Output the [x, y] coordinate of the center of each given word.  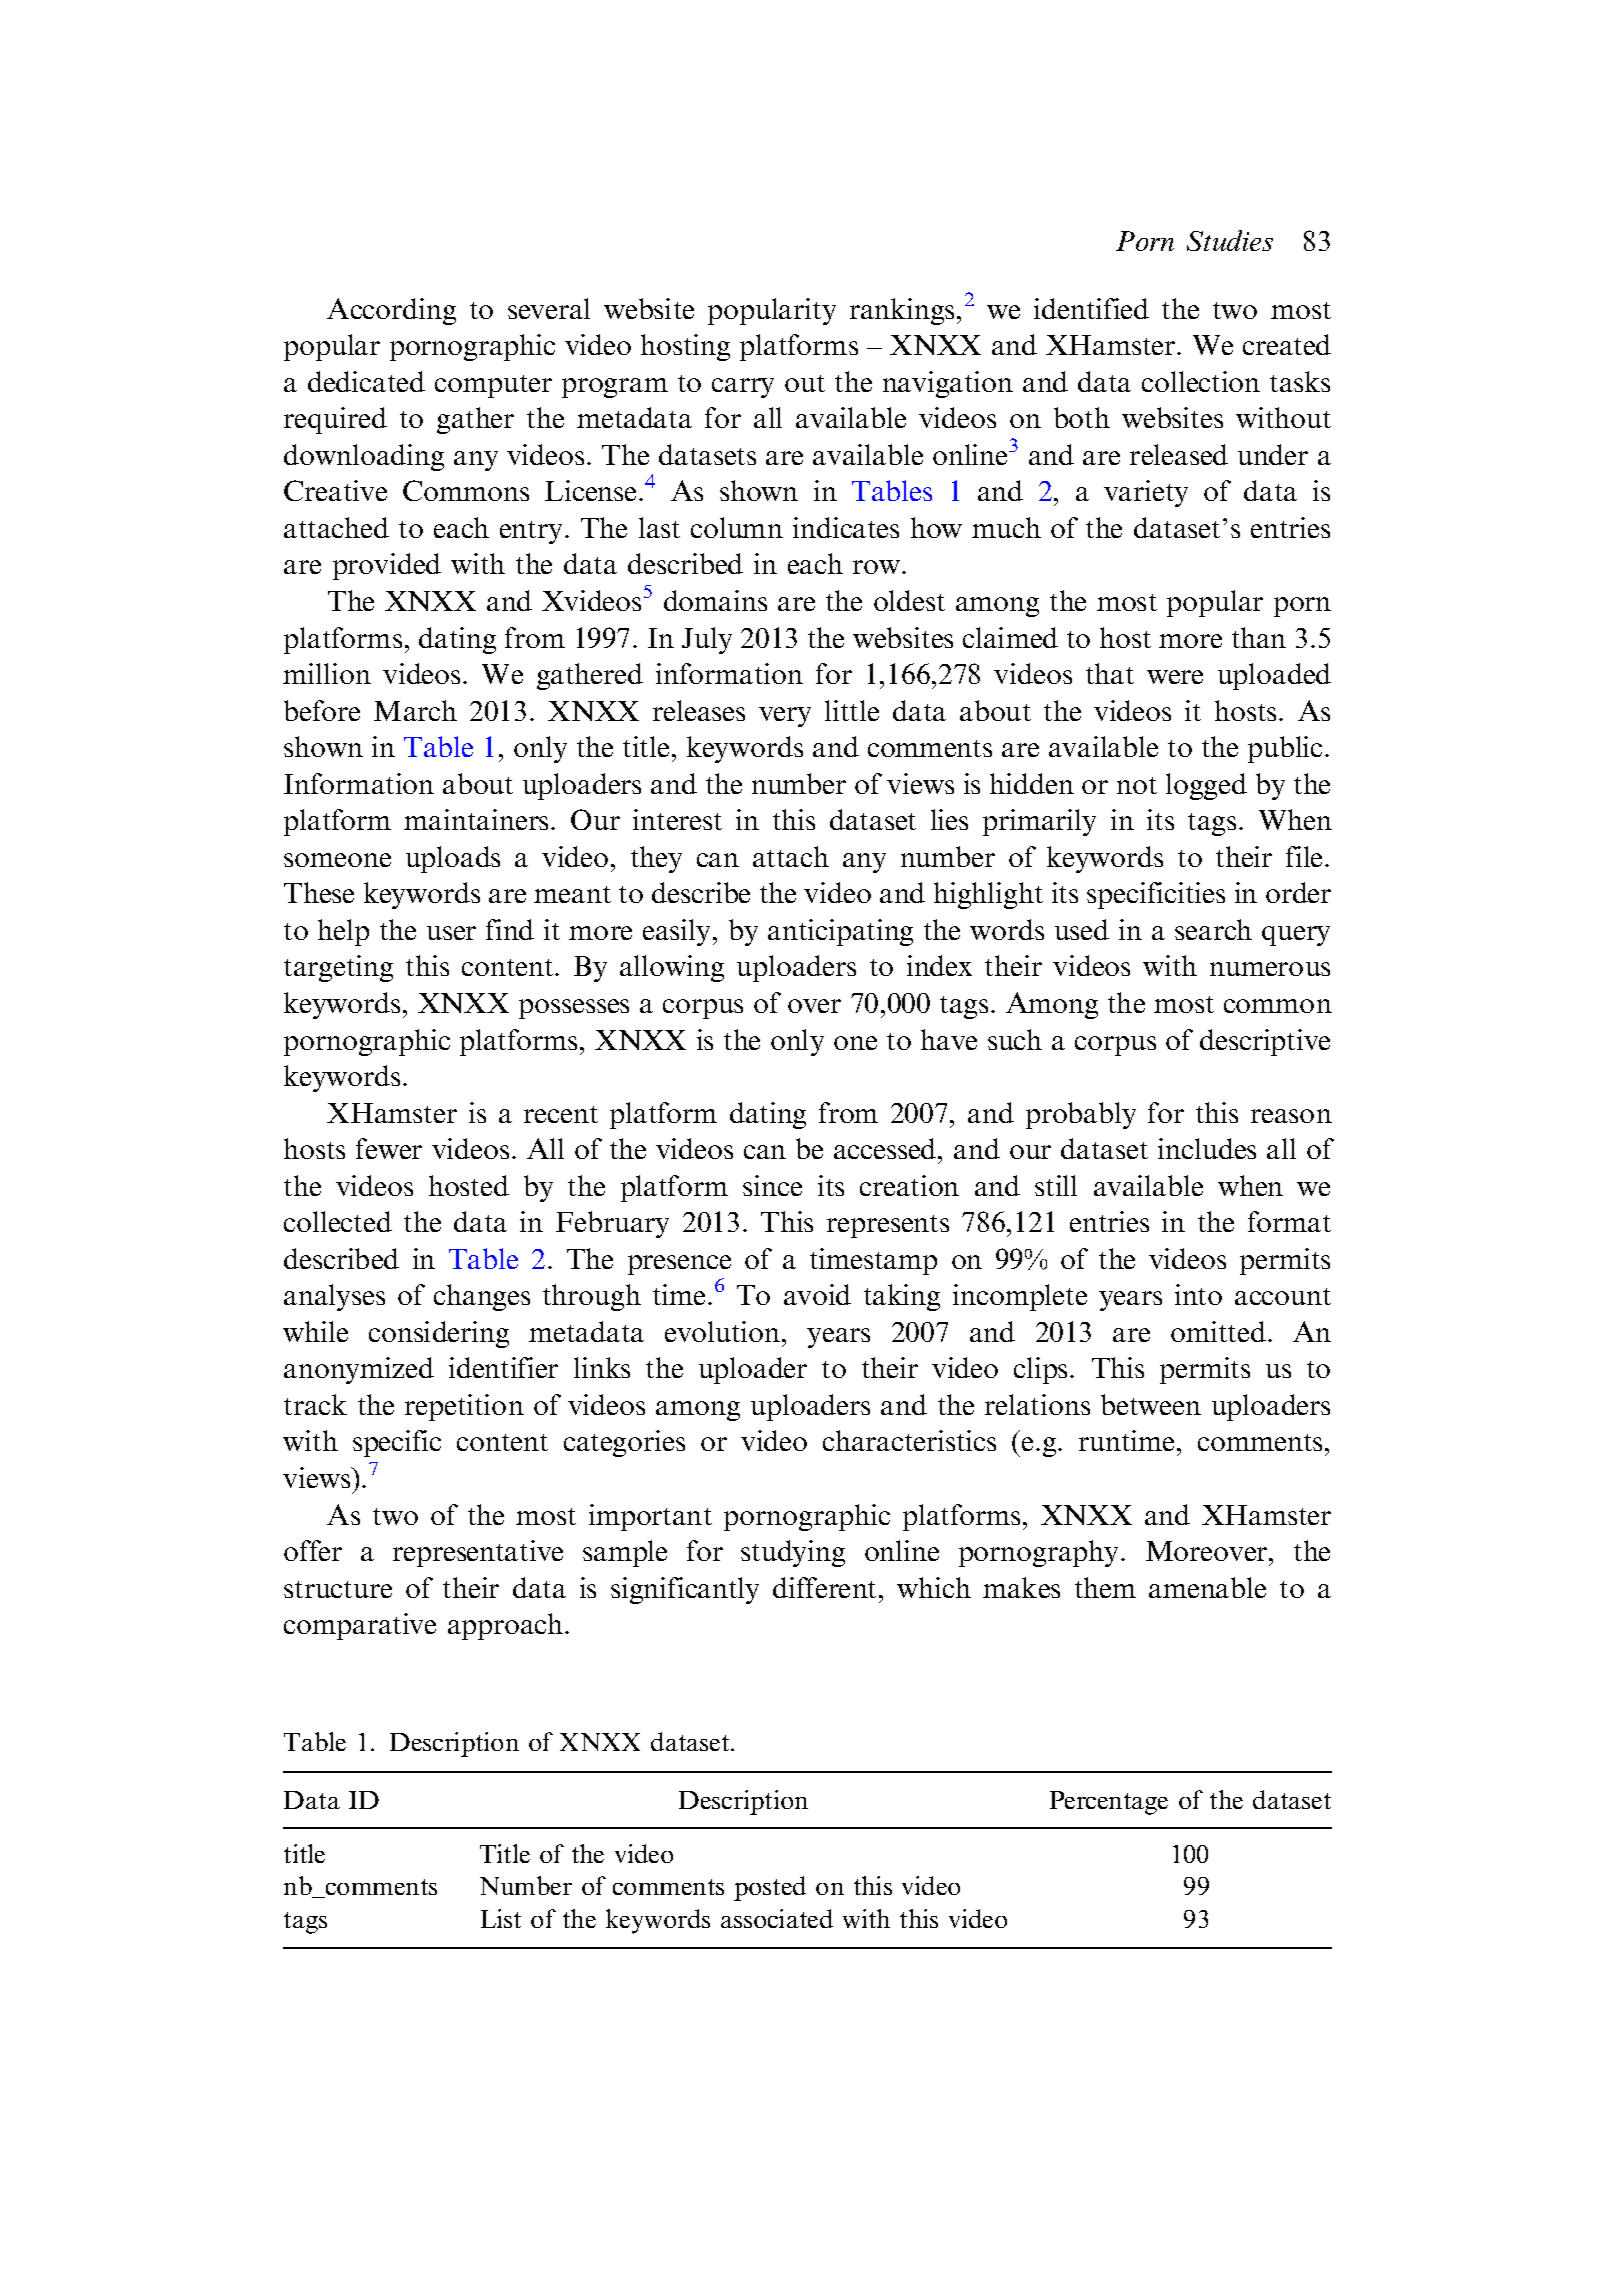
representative [478, 1553]
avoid [817, 1294]
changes [482, 1297]
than [1259, 637]
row [878, 567]
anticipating [840, 932]
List [501, 1918]
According [391, 311]
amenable [1207, 1587]
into [1198, 1294]
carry [743, 388]
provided [387, 566]
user [451, 933]
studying [793, 1553]
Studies [1230, 240]
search [1213, 929]
